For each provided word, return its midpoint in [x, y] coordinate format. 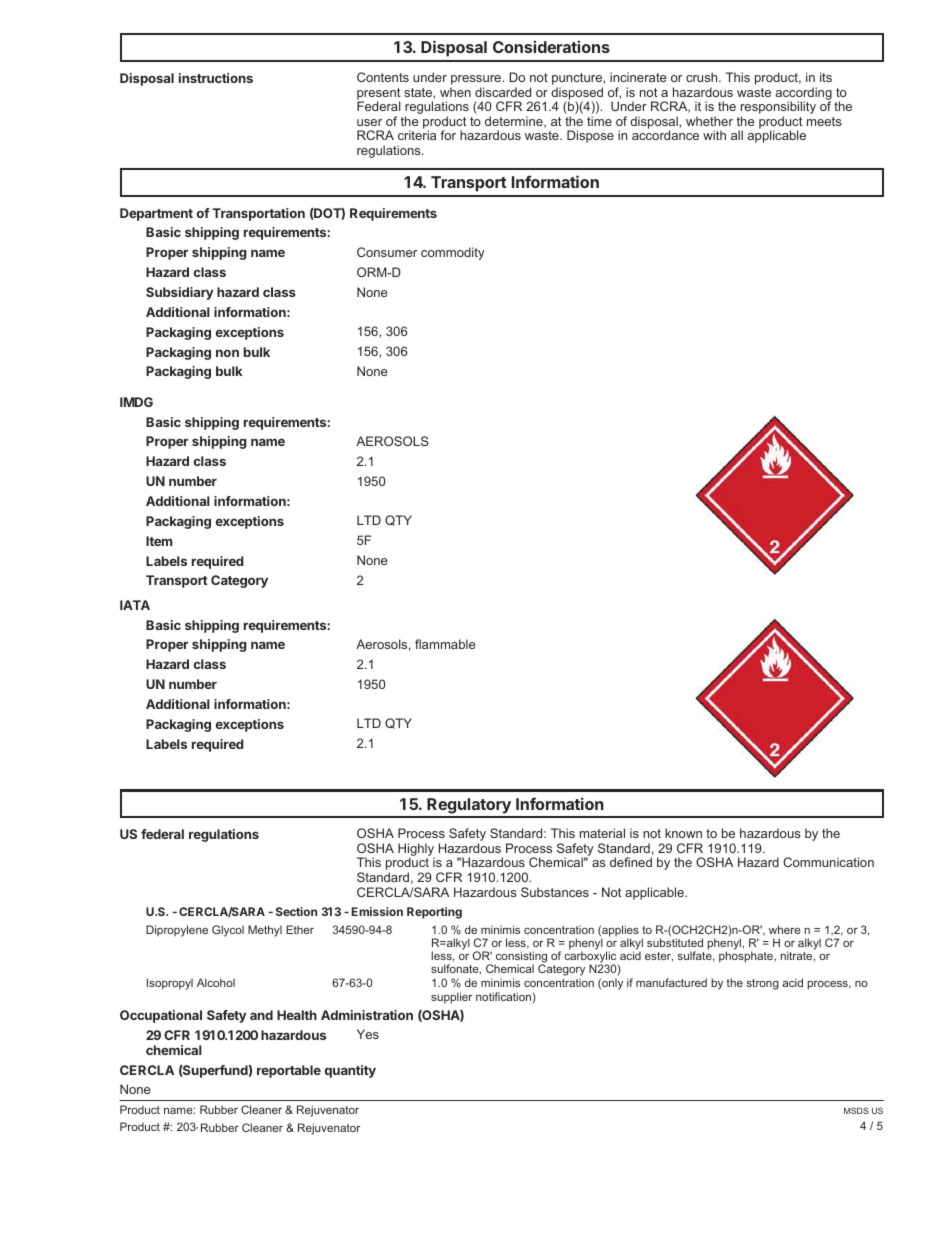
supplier [451, 998]
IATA [135, 605]
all [737, 135]
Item [159, 541]
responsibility [778, 109]
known [683, 833]
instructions [216, 78]
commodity [453, 253]
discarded [503, 92]
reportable [289, 1071]
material [602, 833]
